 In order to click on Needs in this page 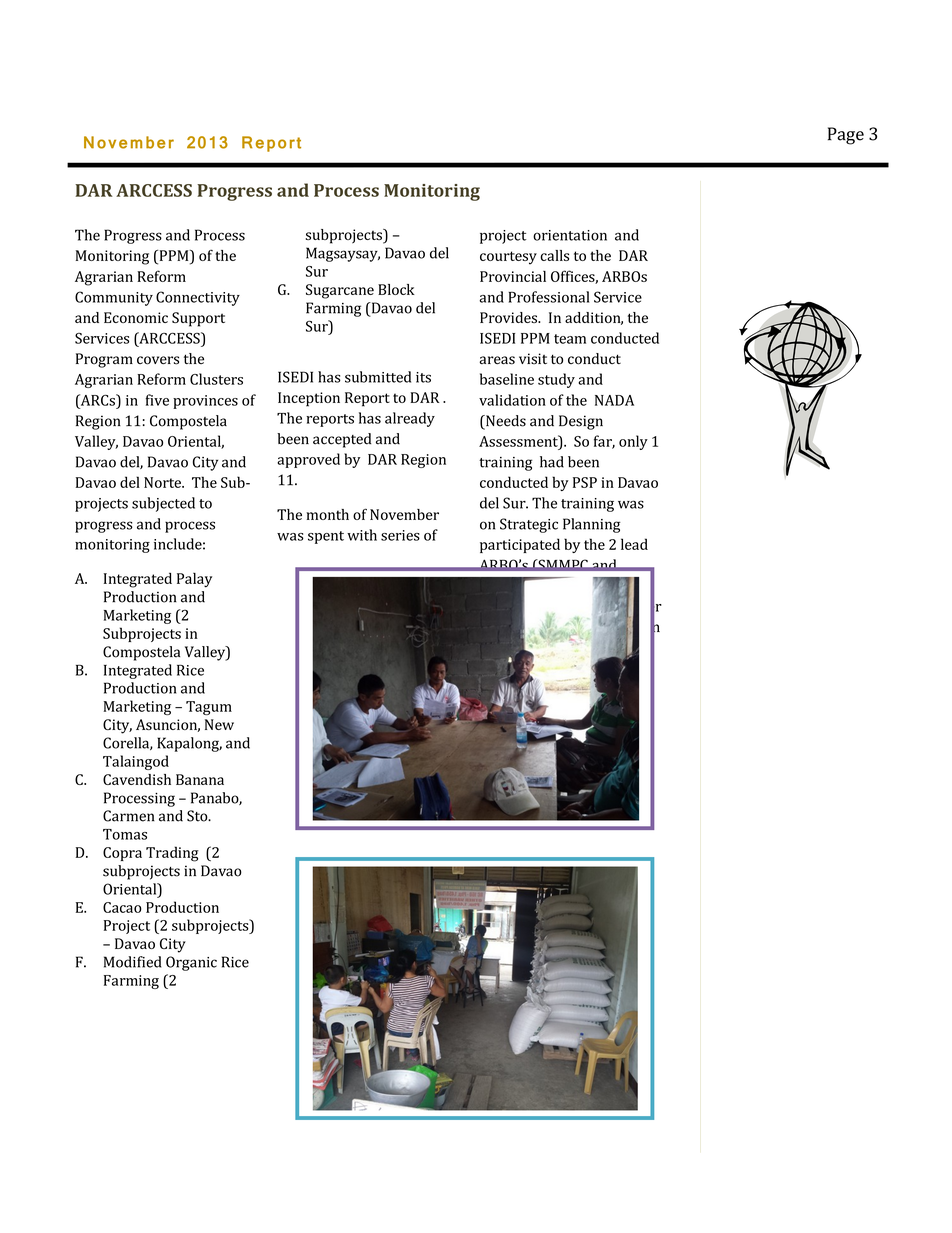, I will do `click(505, 422)`.
